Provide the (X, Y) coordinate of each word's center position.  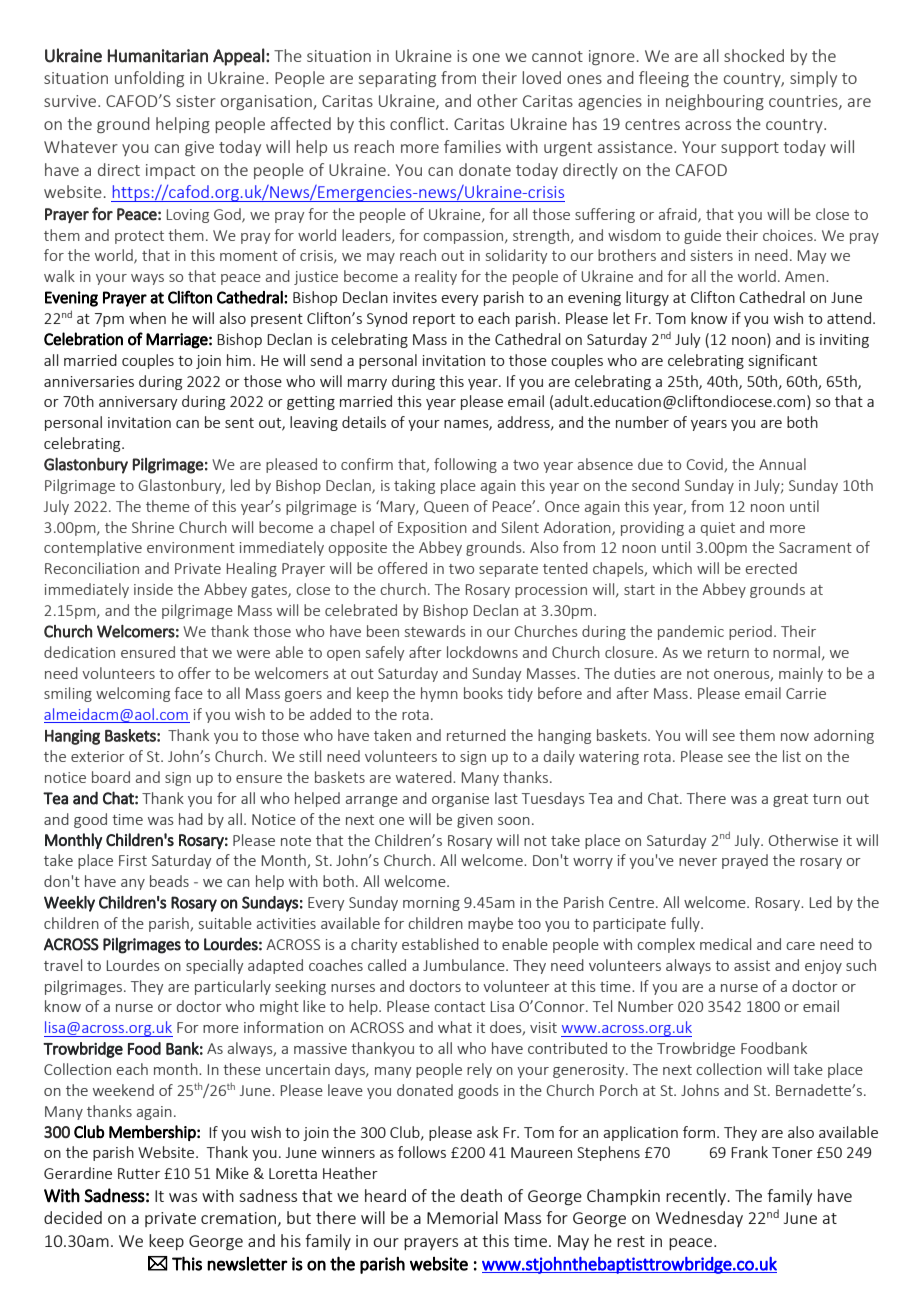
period (750, 632)
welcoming (133, 694)
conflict (418, 123)
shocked (754, 55)
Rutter (139, 1173)
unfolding (149, 79)
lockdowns (482, 652)
